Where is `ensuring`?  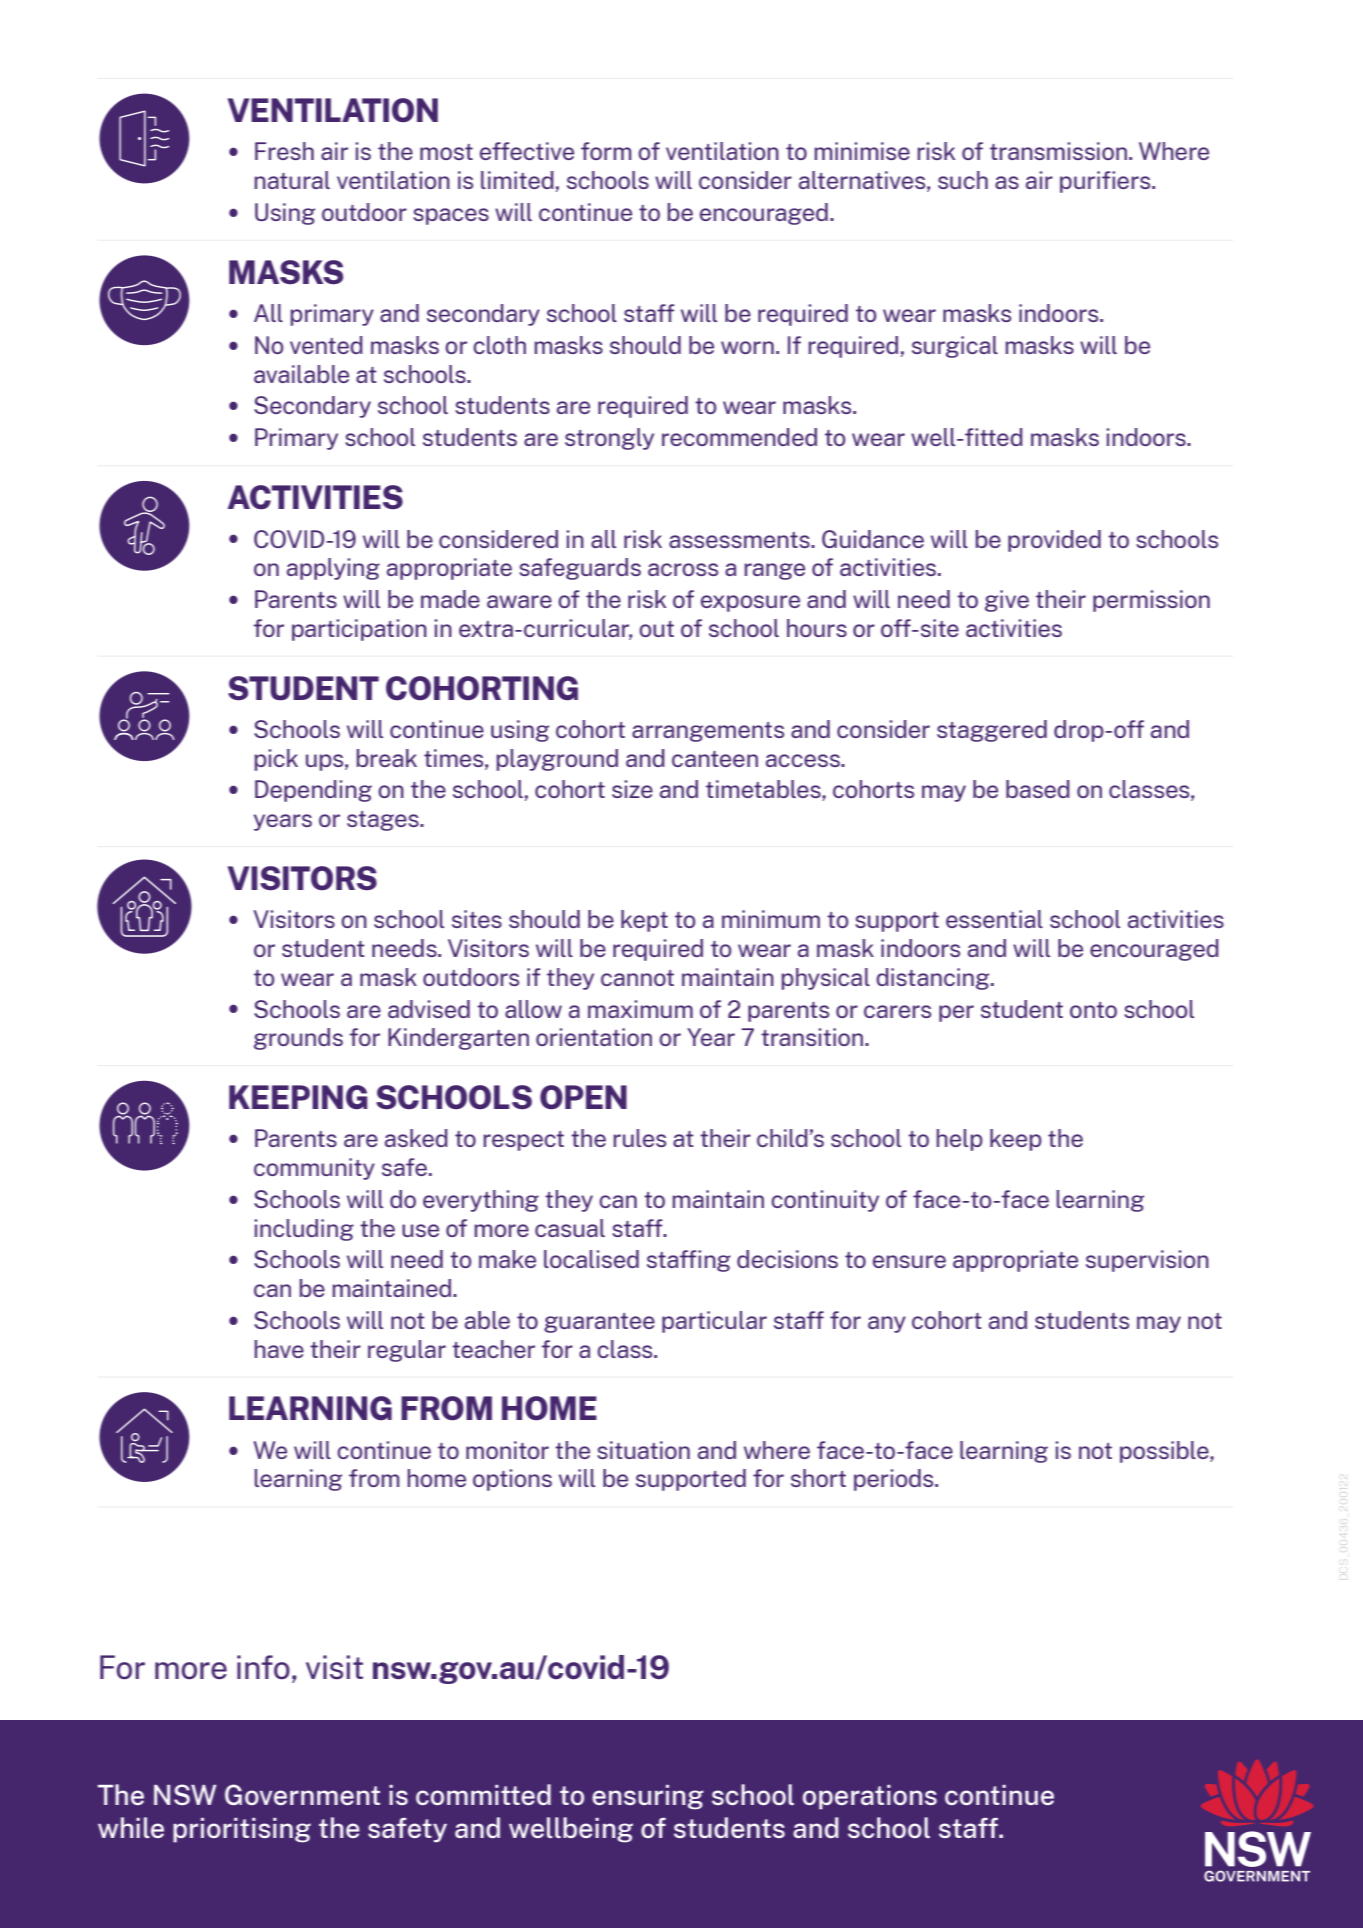
ensuring is located at coordinates (648, 1797).
